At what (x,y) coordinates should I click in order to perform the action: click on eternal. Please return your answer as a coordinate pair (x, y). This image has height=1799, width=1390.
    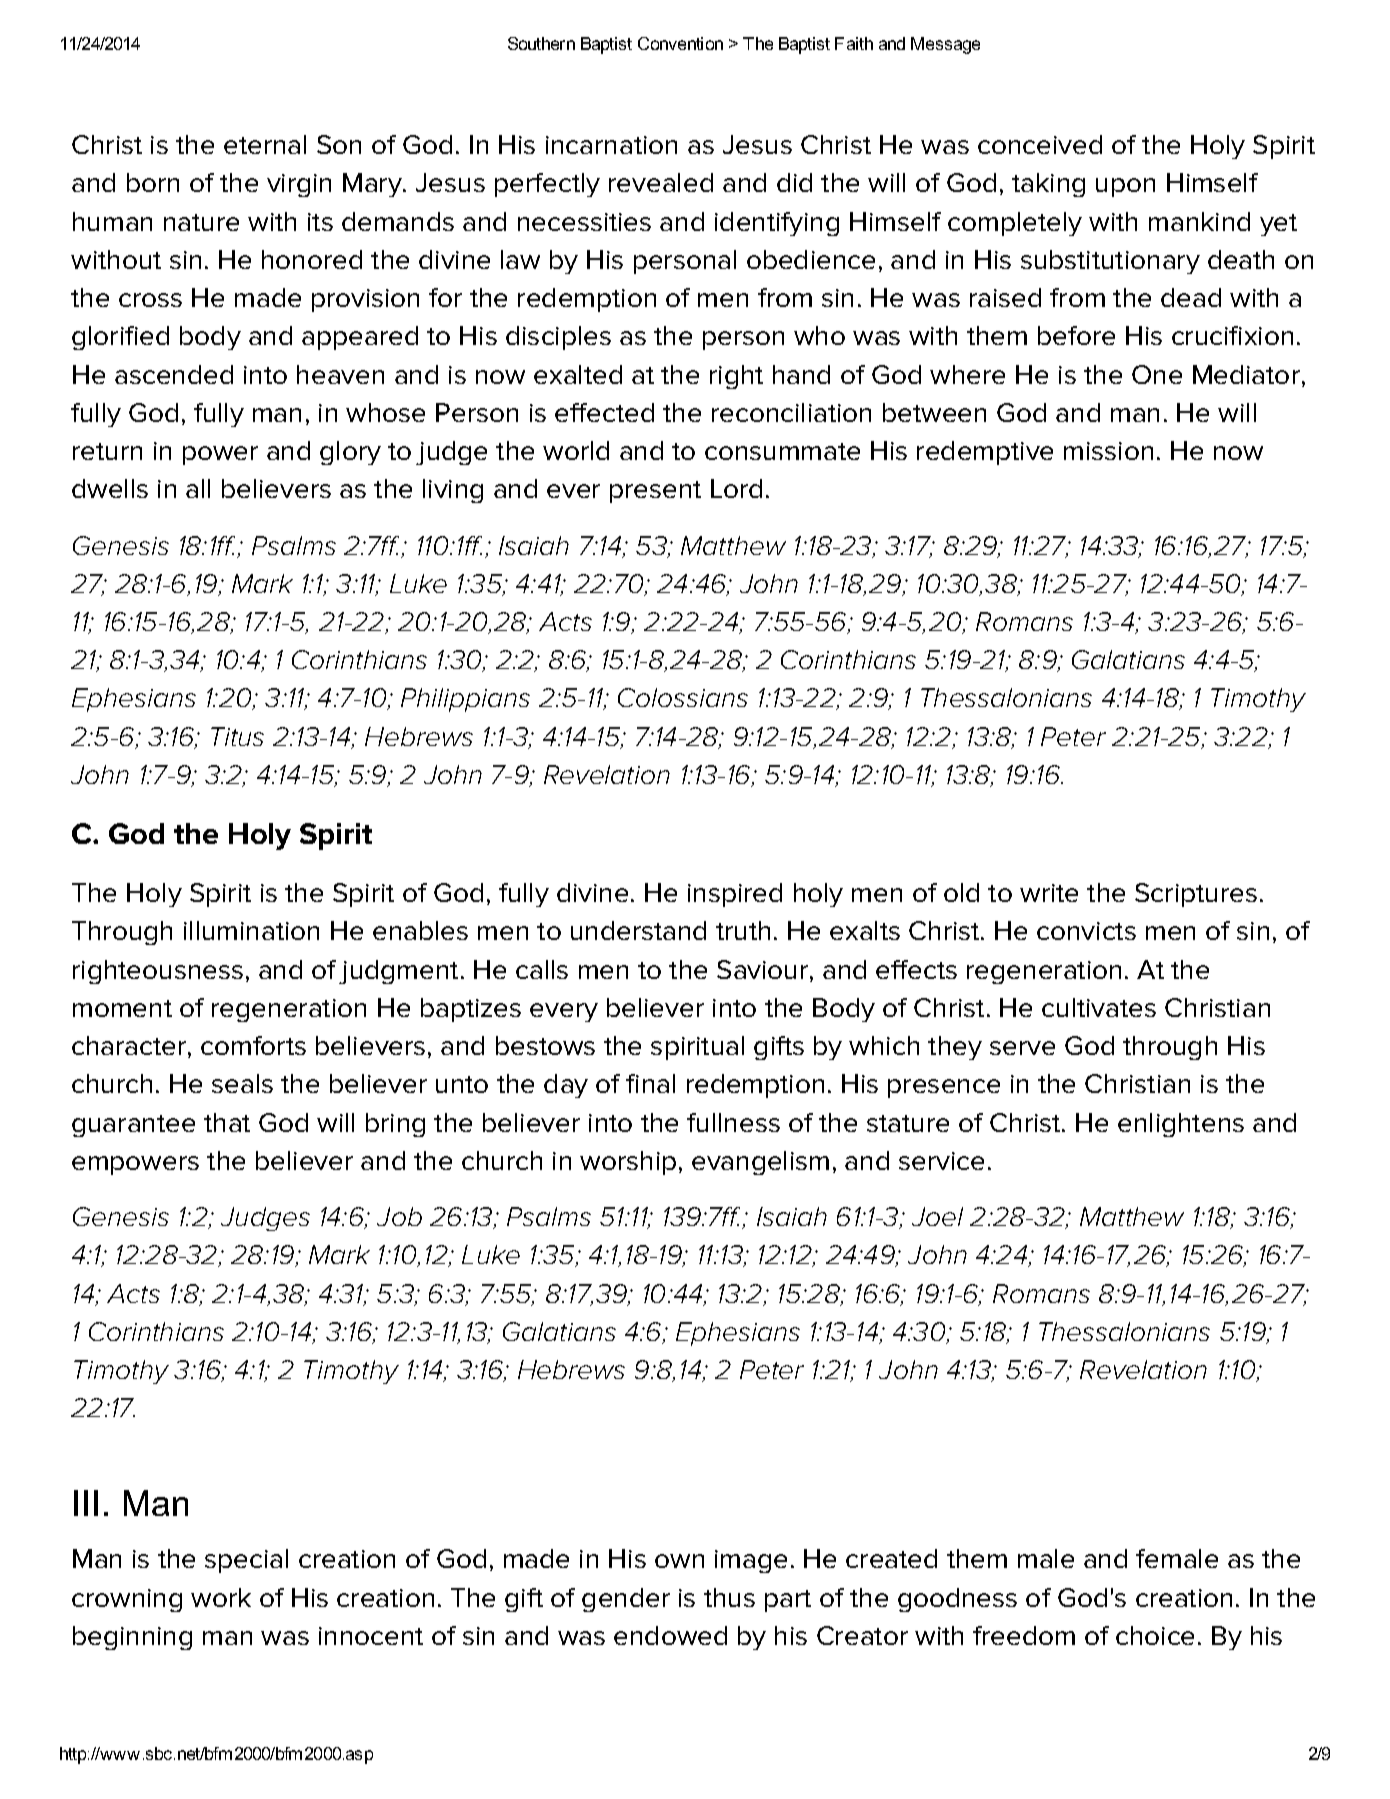
    Looking at the image, I should click on (265, 144).
